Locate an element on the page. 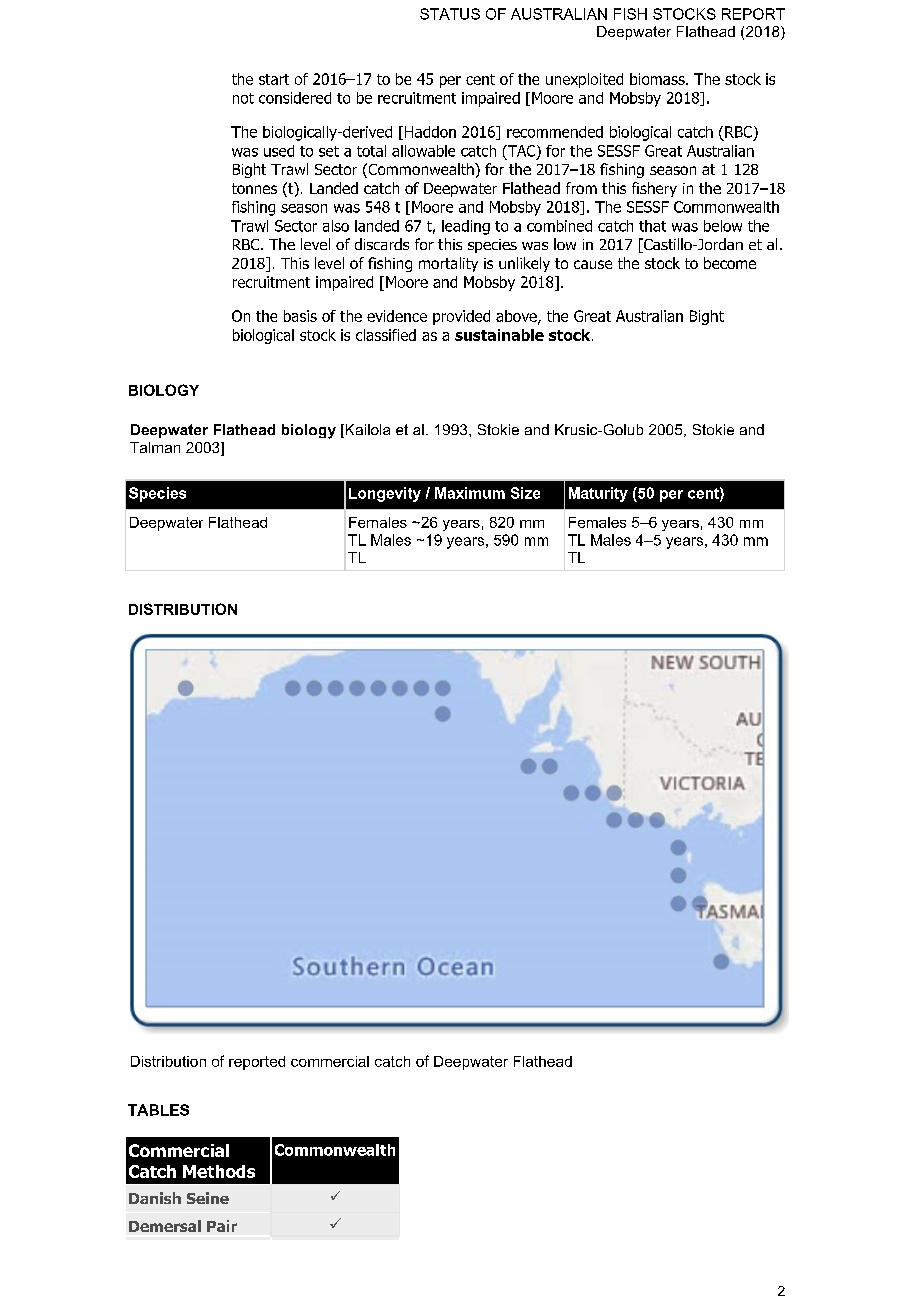 This page has height=1308, width=924. STATUS is located at coordinates (450, 14).
